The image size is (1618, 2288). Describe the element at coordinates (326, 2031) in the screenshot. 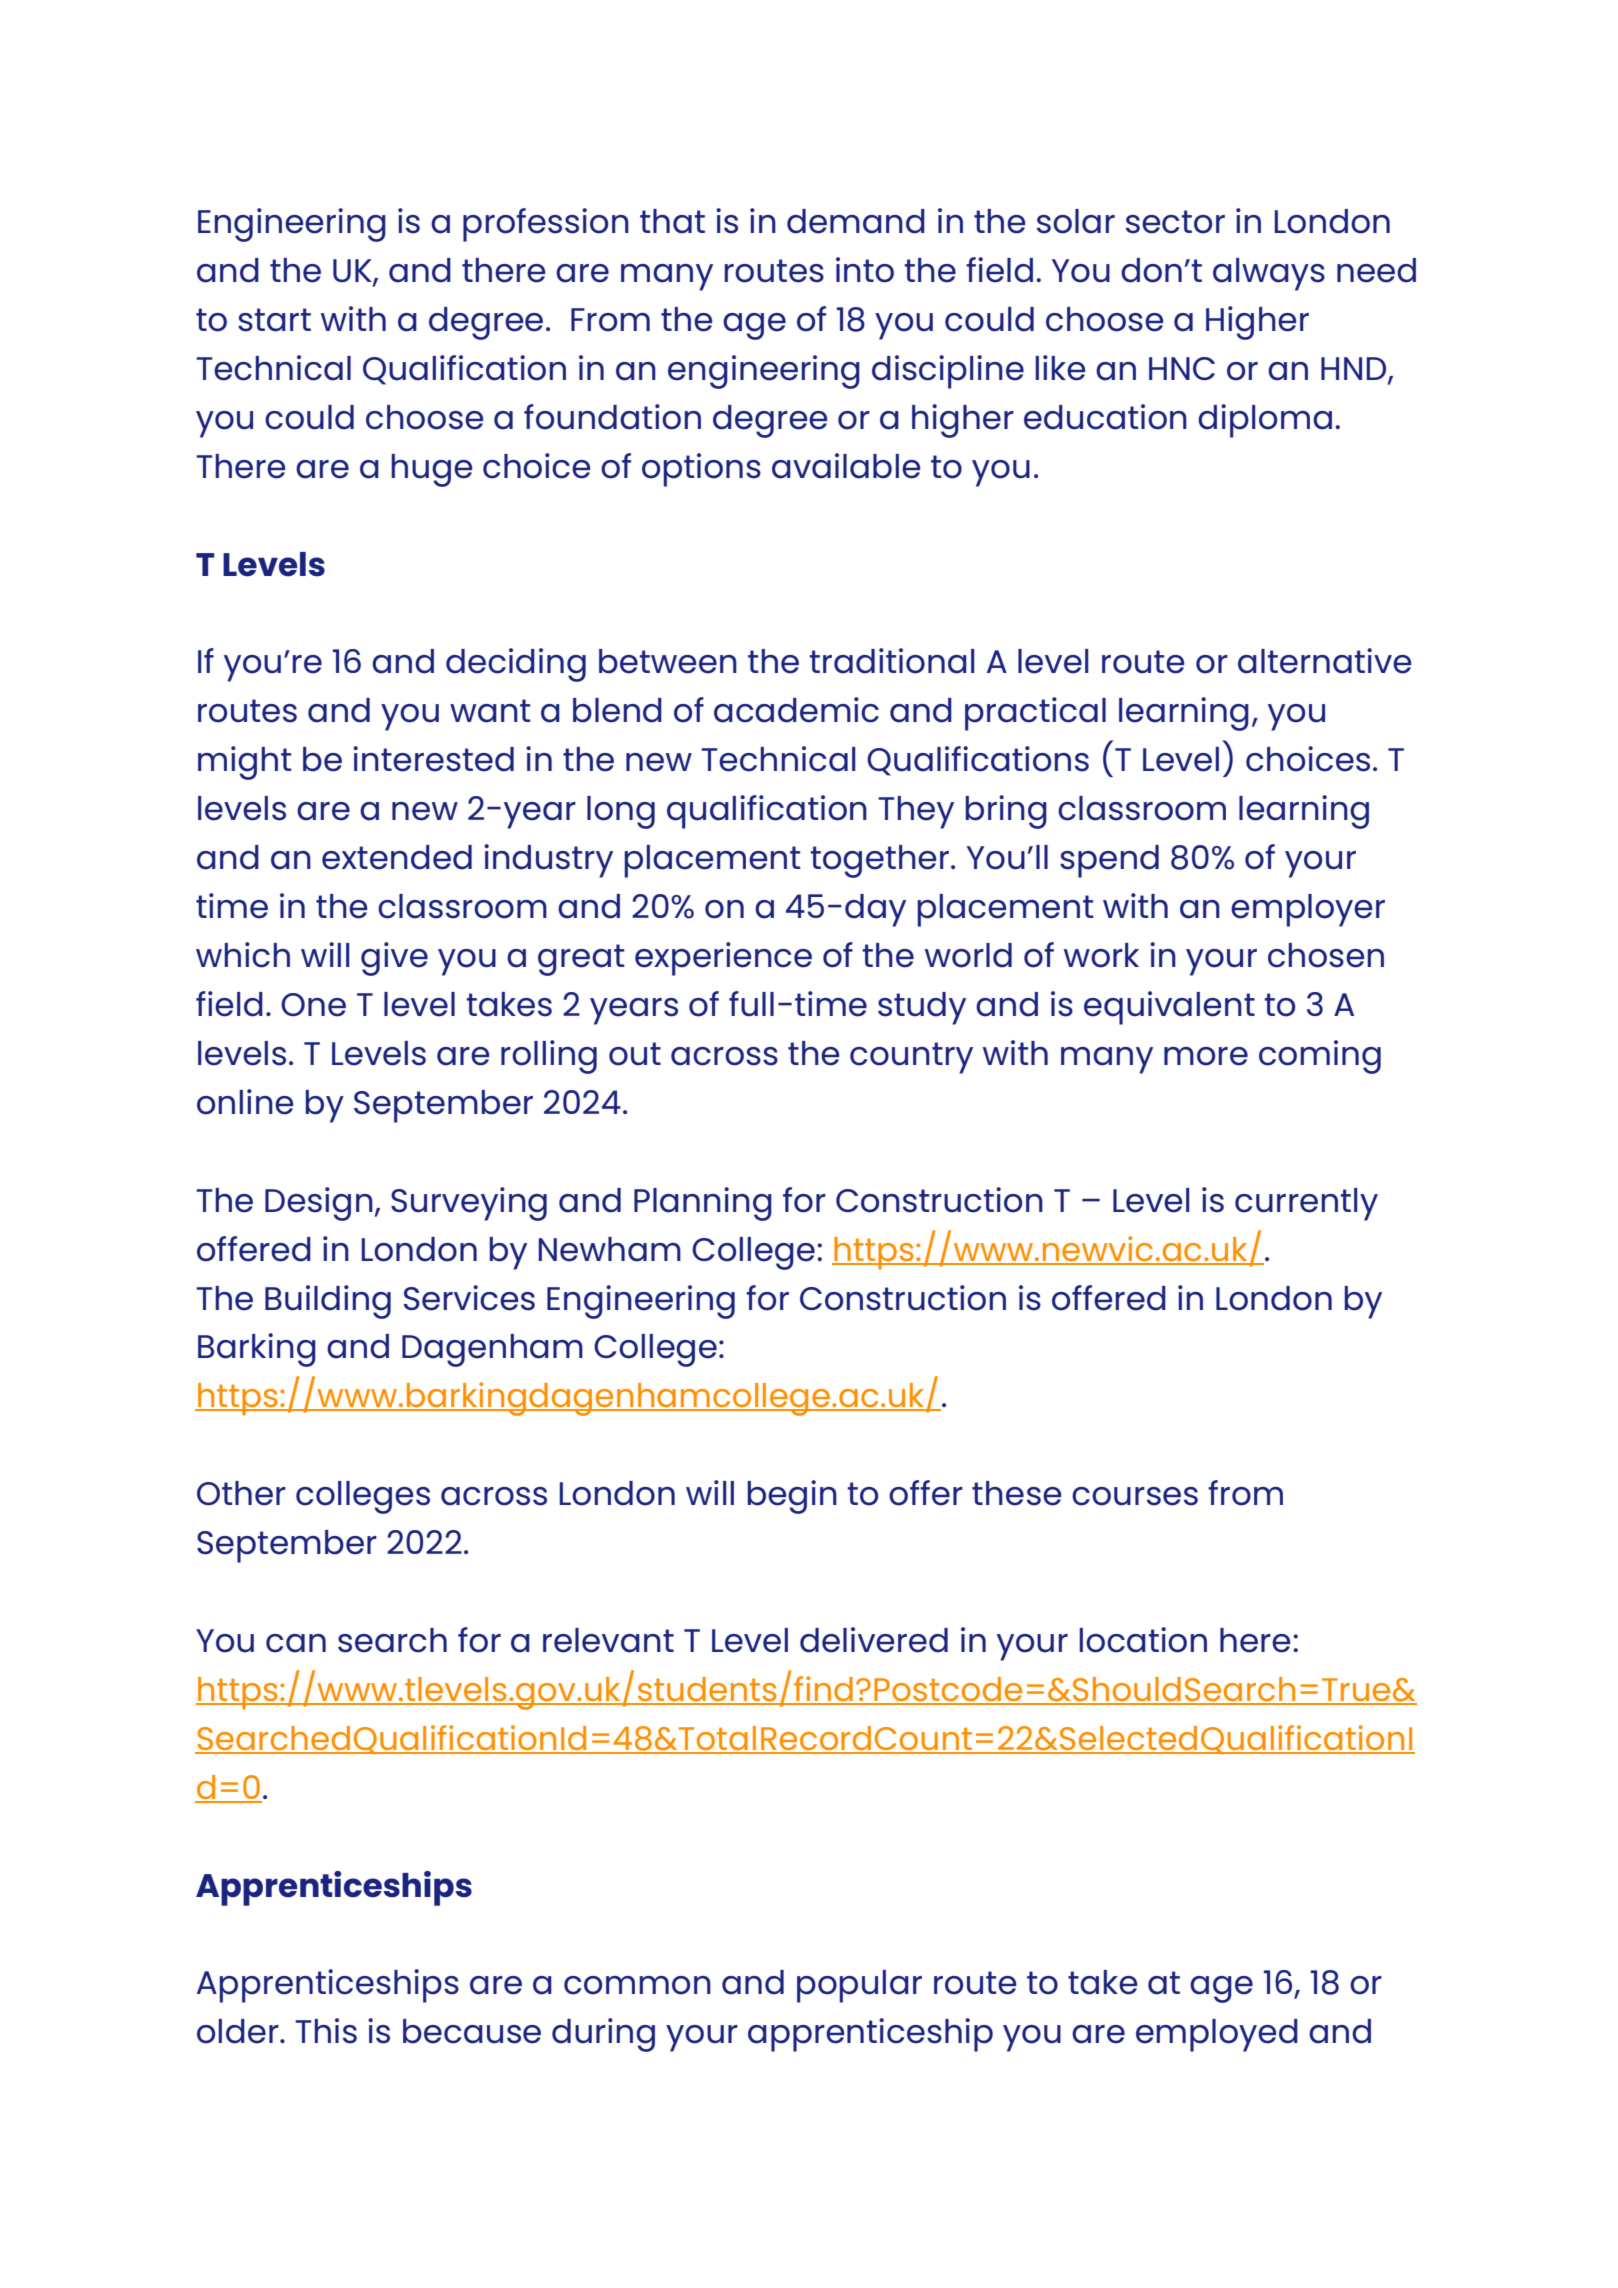

I see `This` at that location.
